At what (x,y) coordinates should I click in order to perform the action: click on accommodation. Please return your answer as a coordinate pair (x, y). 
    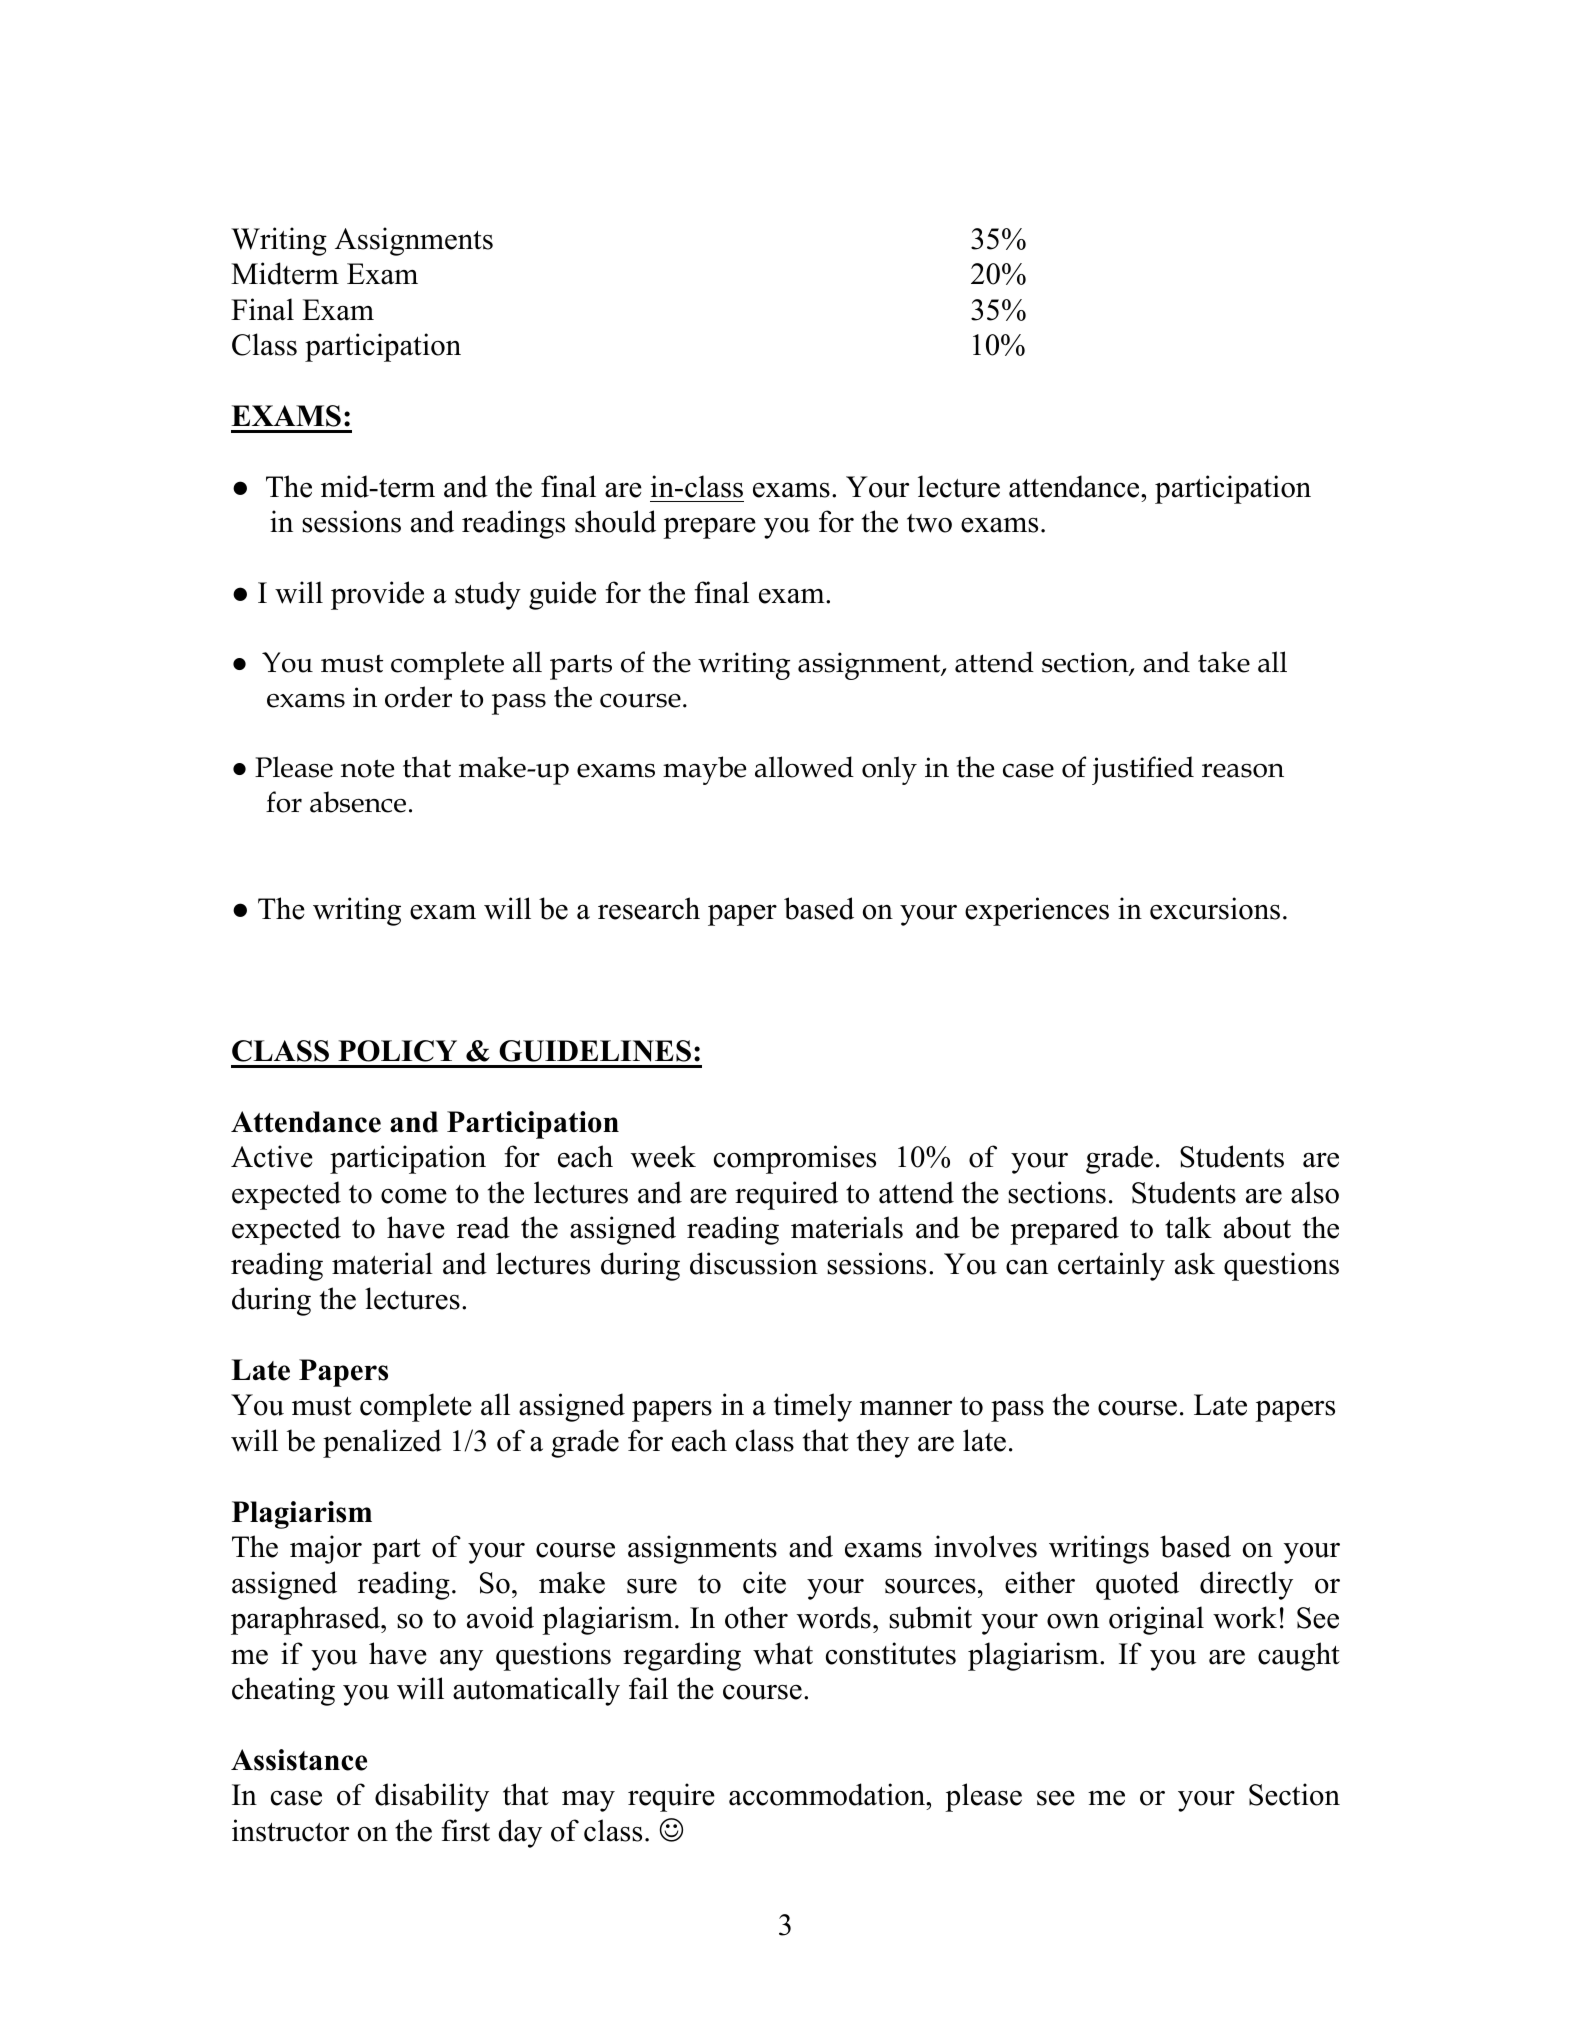
    Looking at the image, I should click on (828, 1794).
